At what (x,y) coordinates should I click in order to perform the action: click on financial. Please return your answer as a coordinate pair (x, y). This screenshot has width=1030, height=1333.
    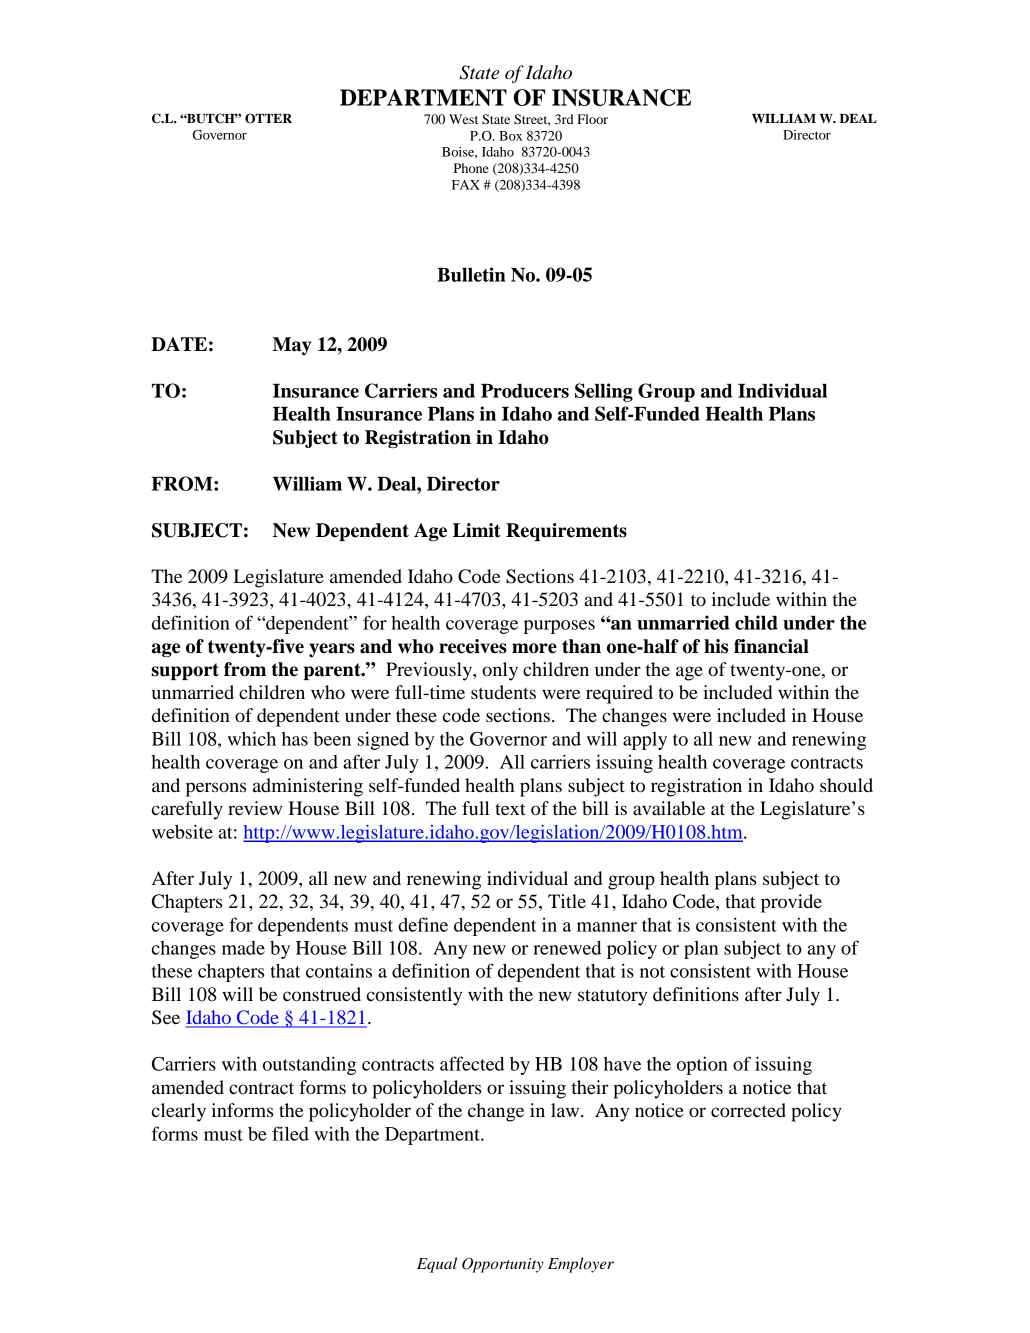
    Looking at the image, I should click on (771, 646).
